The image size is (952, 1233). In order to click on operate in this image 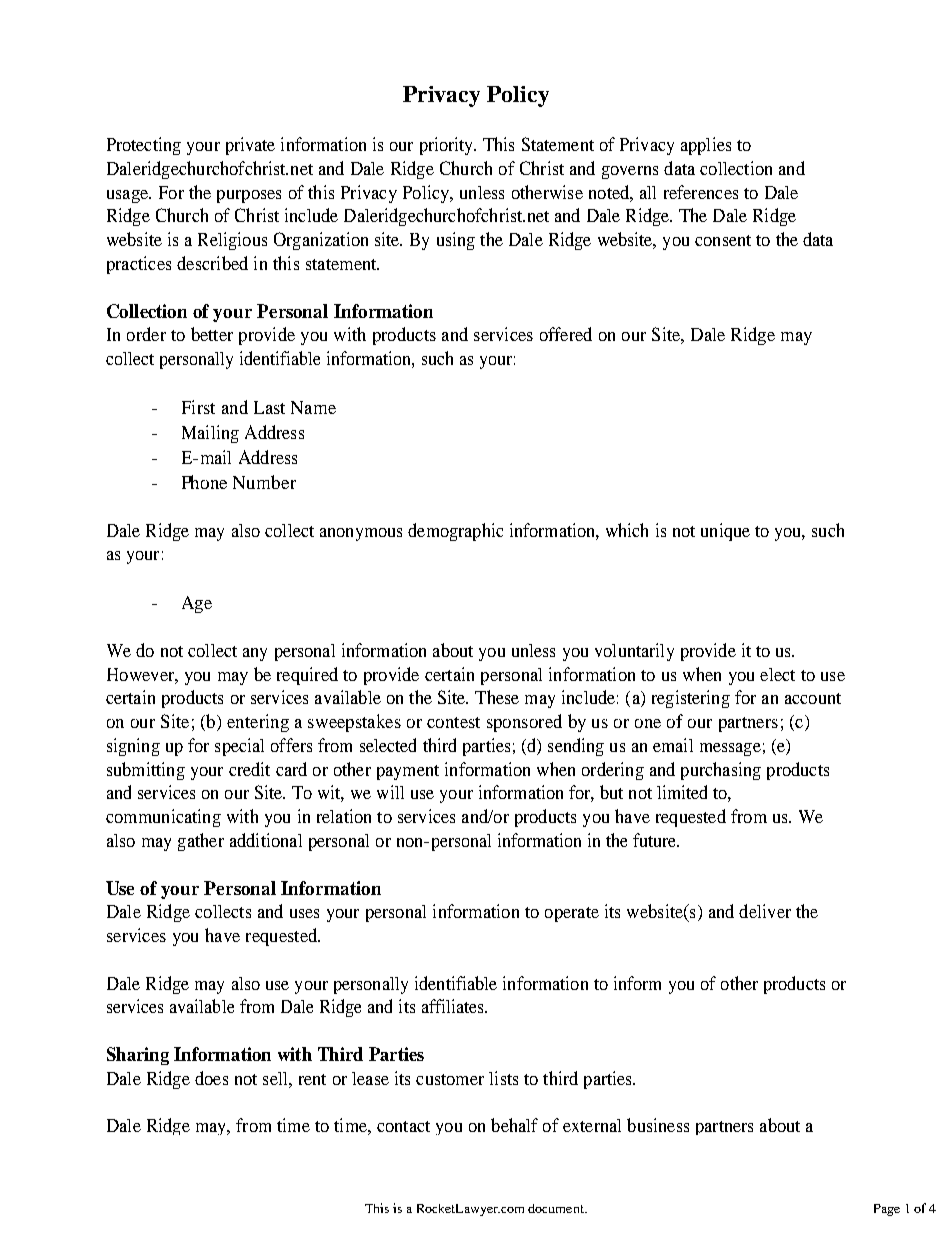, I will do `click(572, 914)`.
